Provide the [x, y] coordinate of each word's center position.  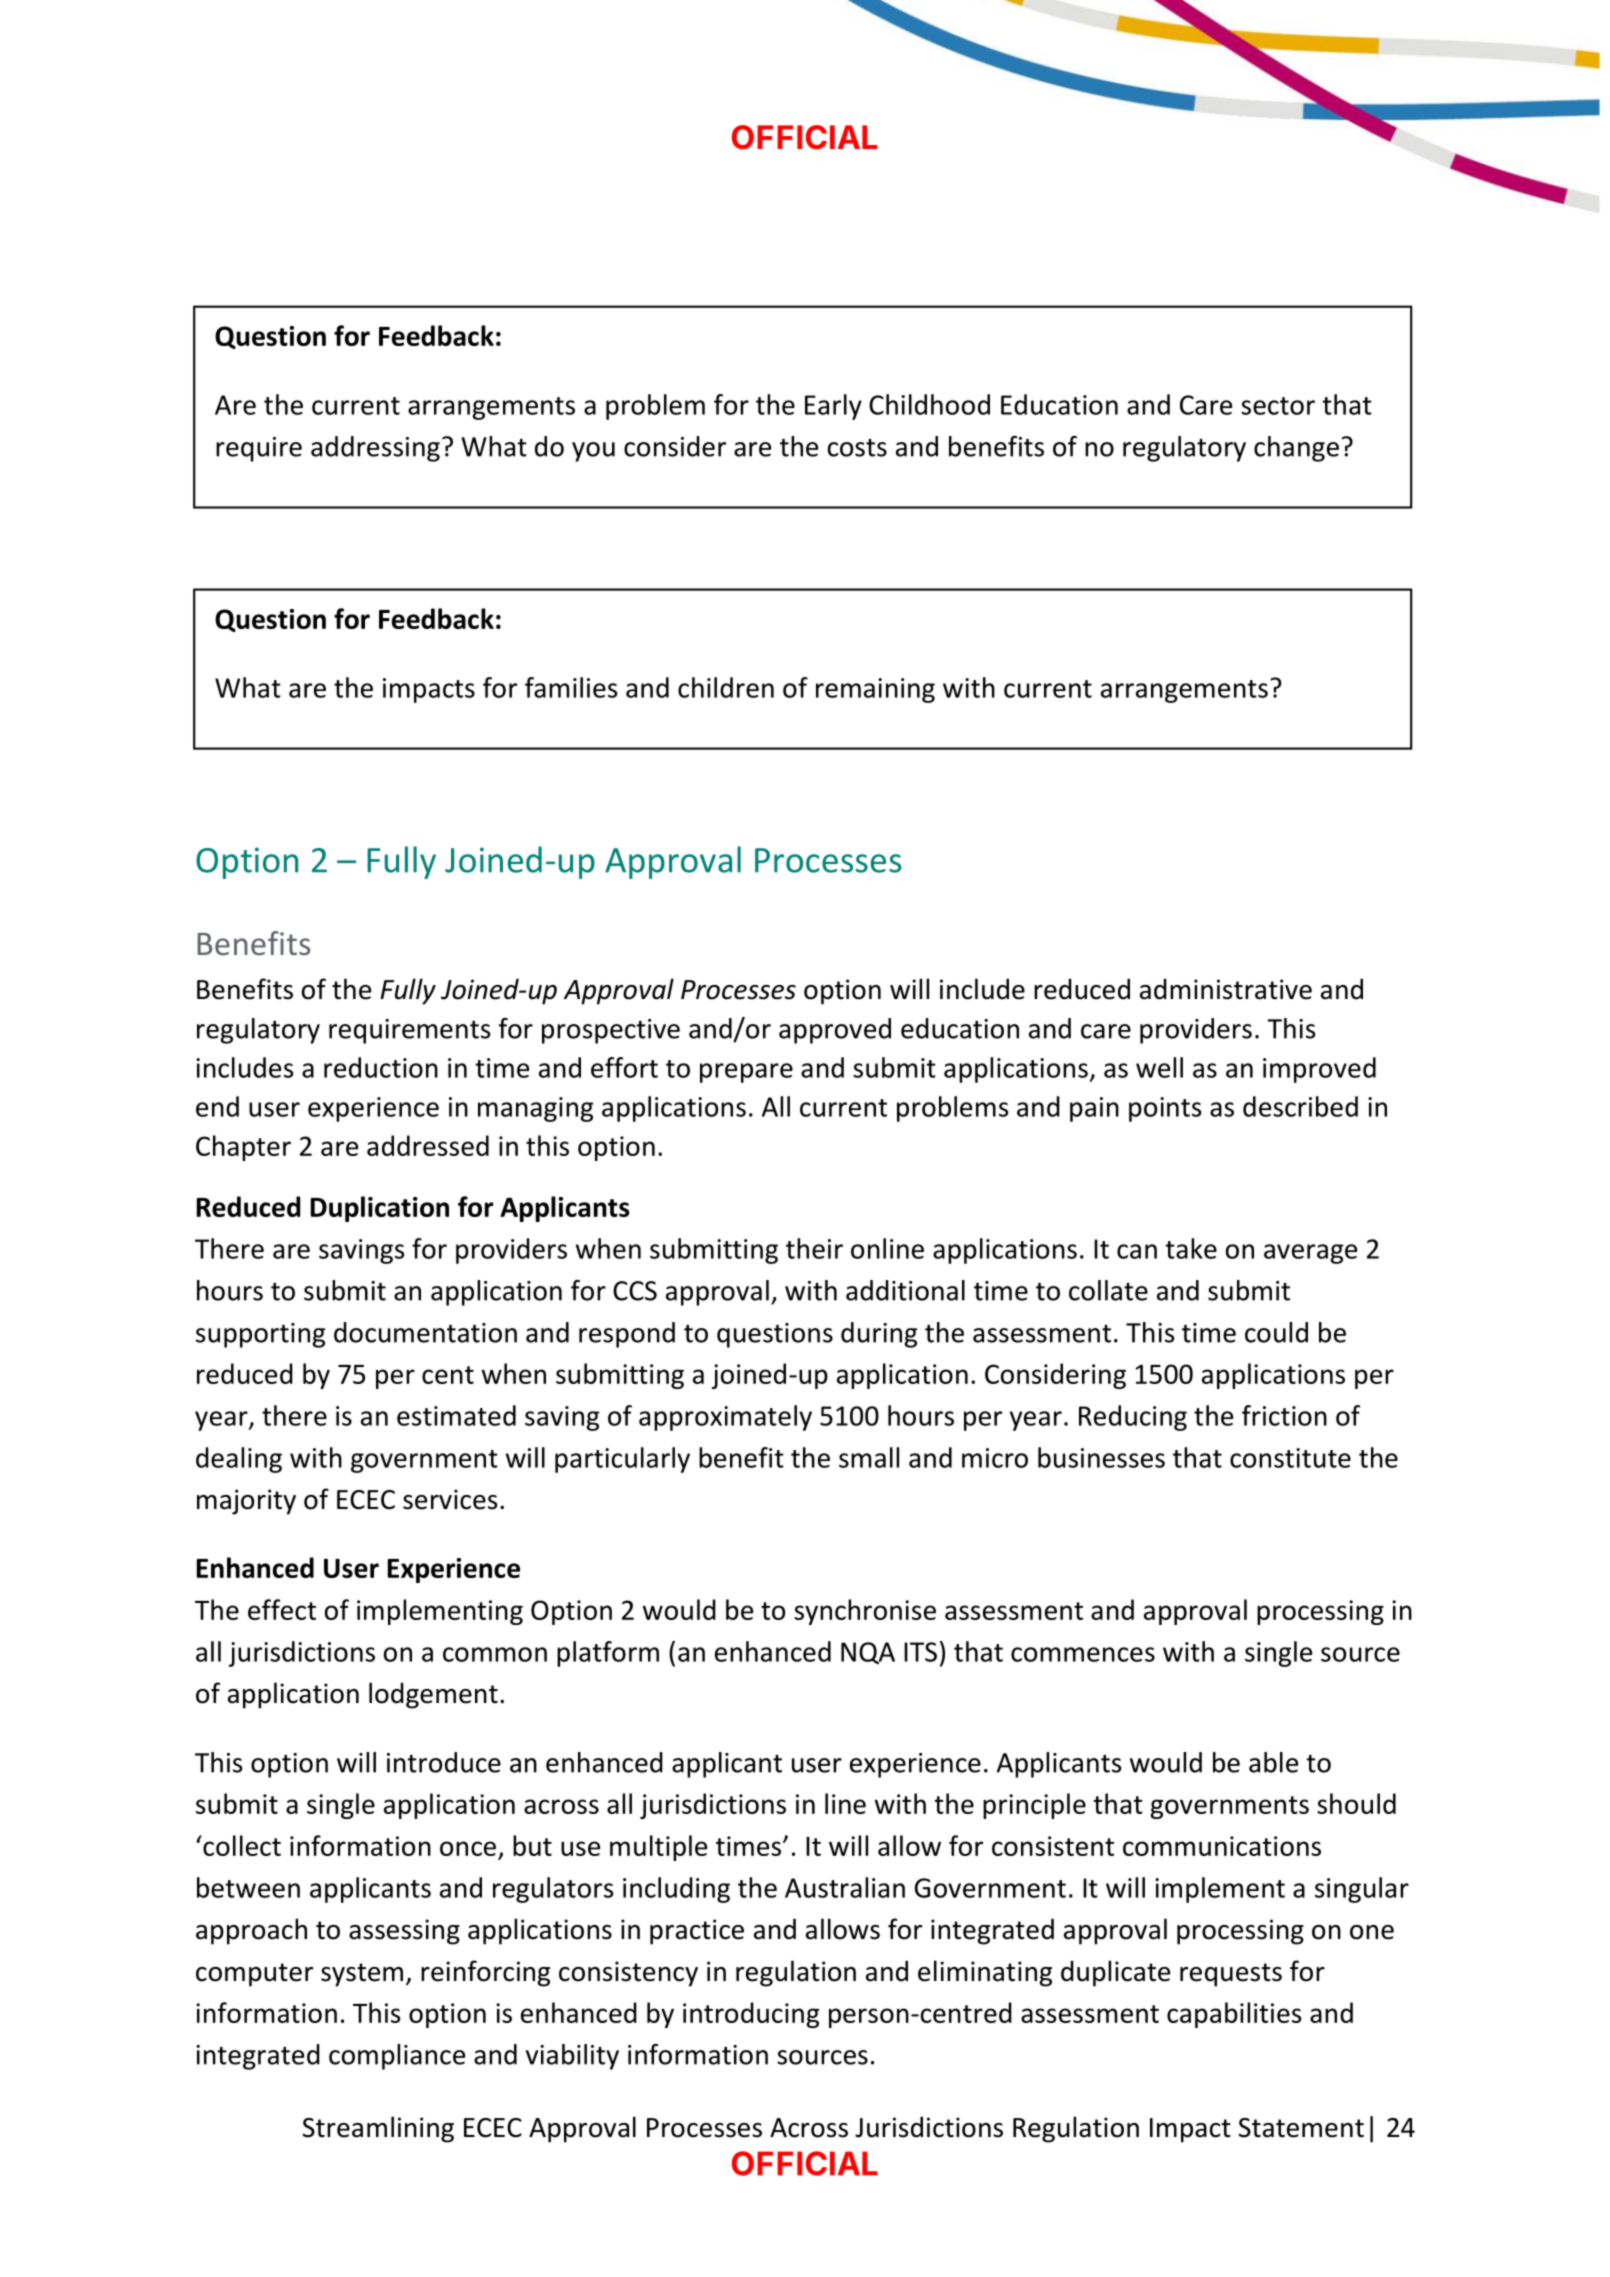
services [450, 1499]
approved [835, 1031]
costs [857, 448]
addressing [375, 449]
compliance [397, 2057]
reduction [381, 1067]
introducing [751, 2015]
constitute [1290, 1458]
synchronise [865, 1612]
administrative [1226, 989]
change [1296, 449]
